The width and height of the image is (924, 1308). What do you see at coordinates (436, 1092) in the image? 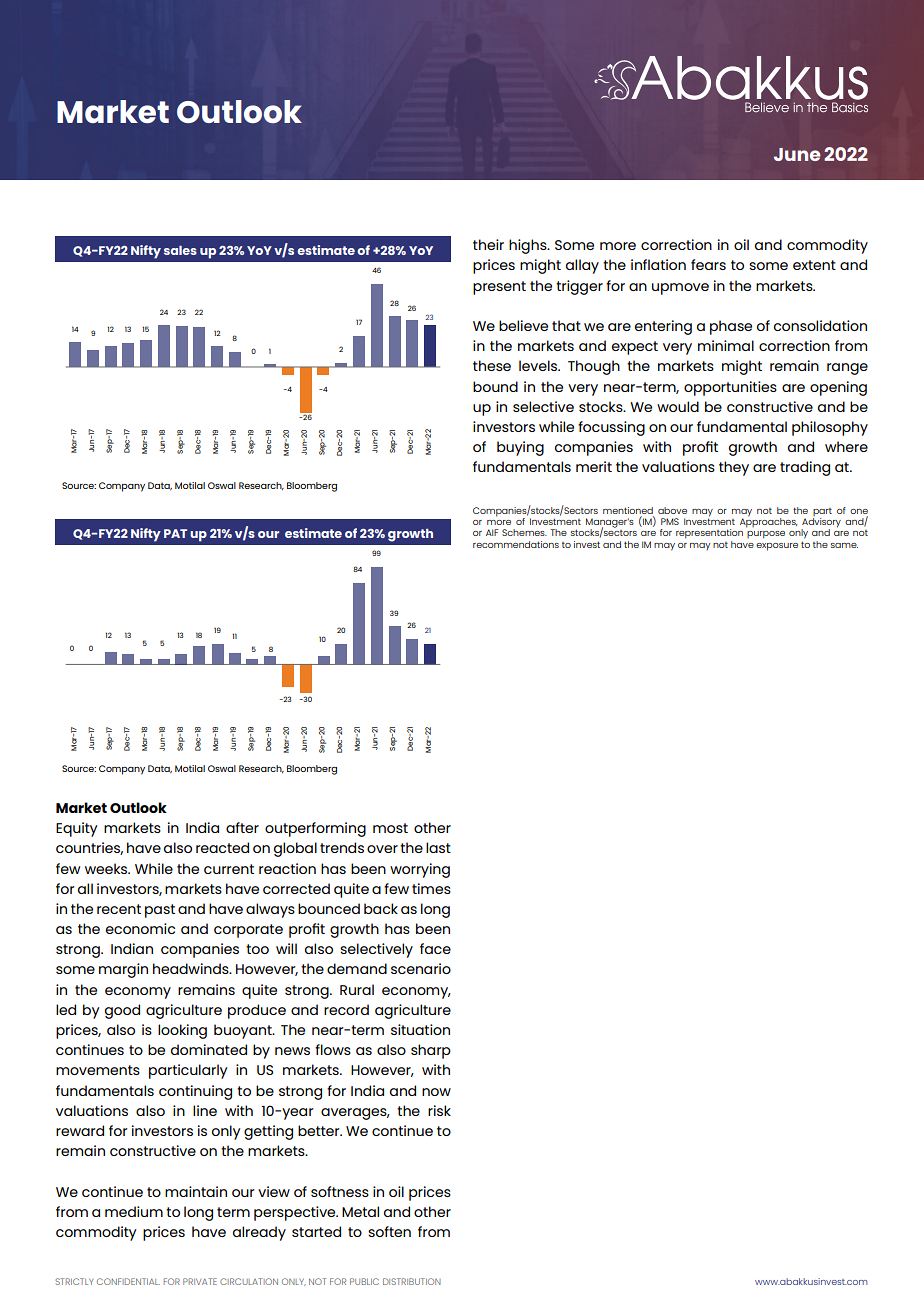
I see `now` at bounding box center [436, 1092].
